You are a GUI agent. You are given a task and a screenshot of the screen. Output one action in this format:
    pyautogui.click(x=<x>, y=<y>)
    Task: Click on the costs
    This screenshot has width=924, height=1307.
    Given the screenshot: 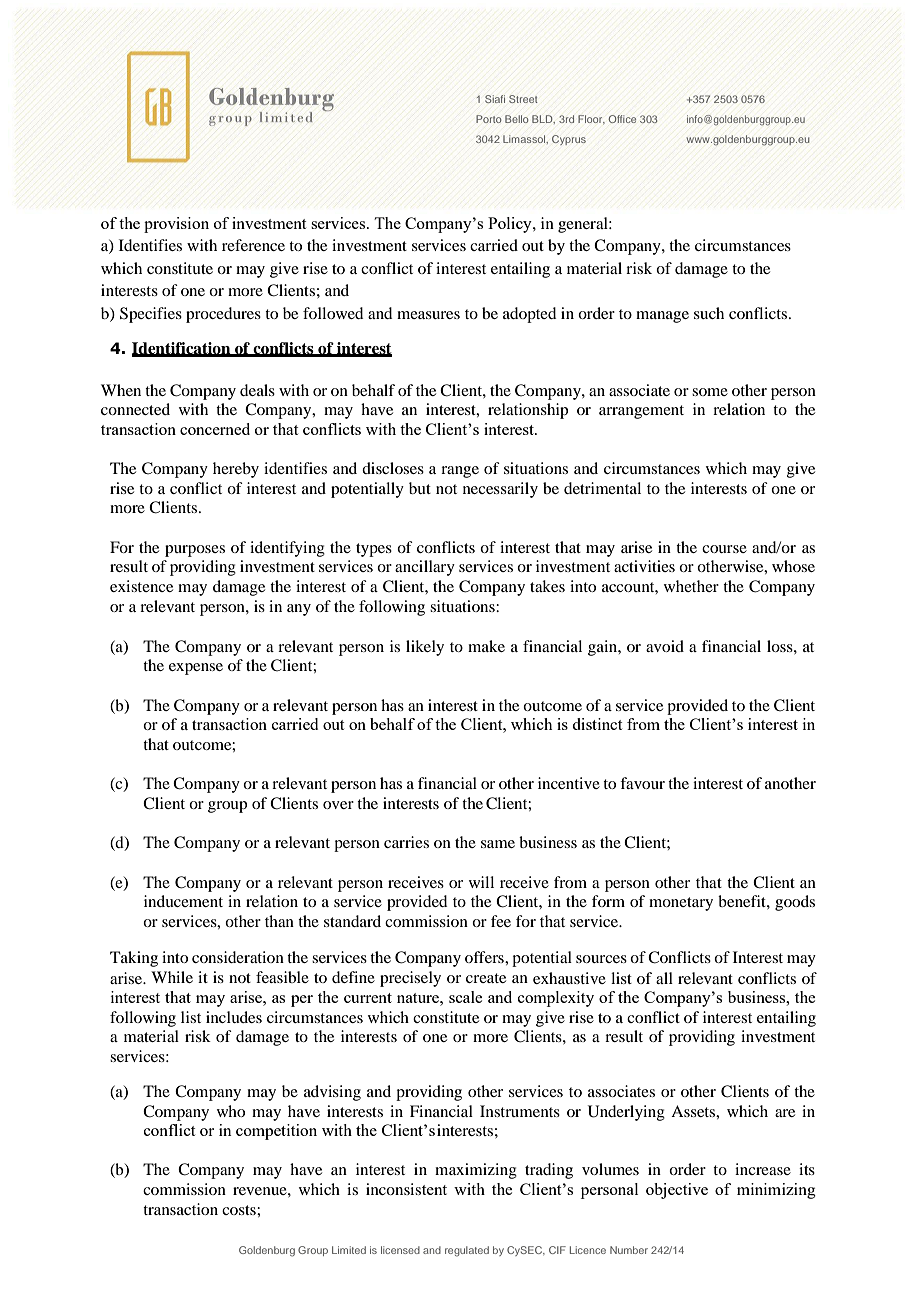 What is the action you would take?
    pyautogui.click(x=240, y=1210)
